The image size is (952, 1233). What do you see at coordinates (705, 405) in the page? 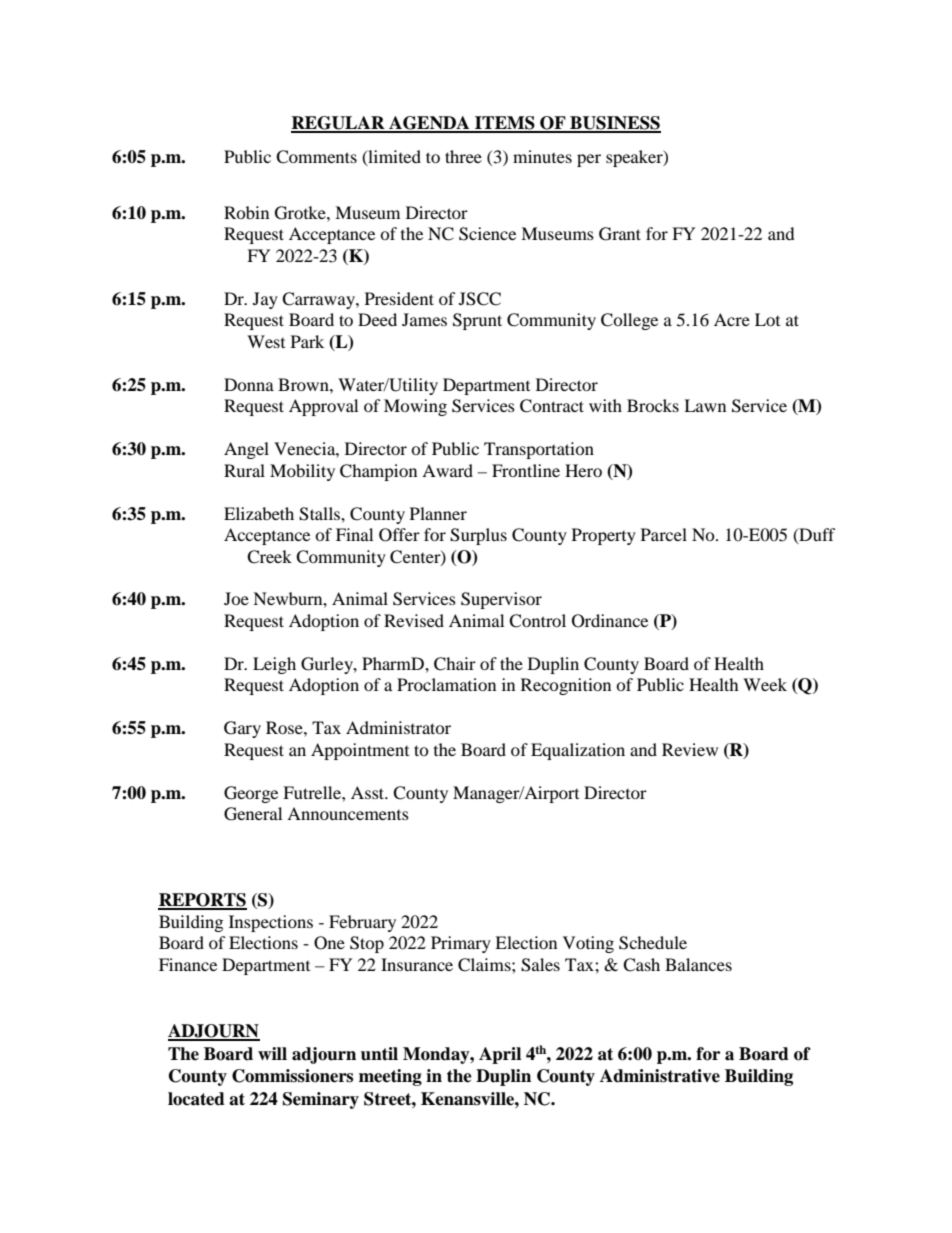
I see `Lawn` at bounding box center [705, 405].
